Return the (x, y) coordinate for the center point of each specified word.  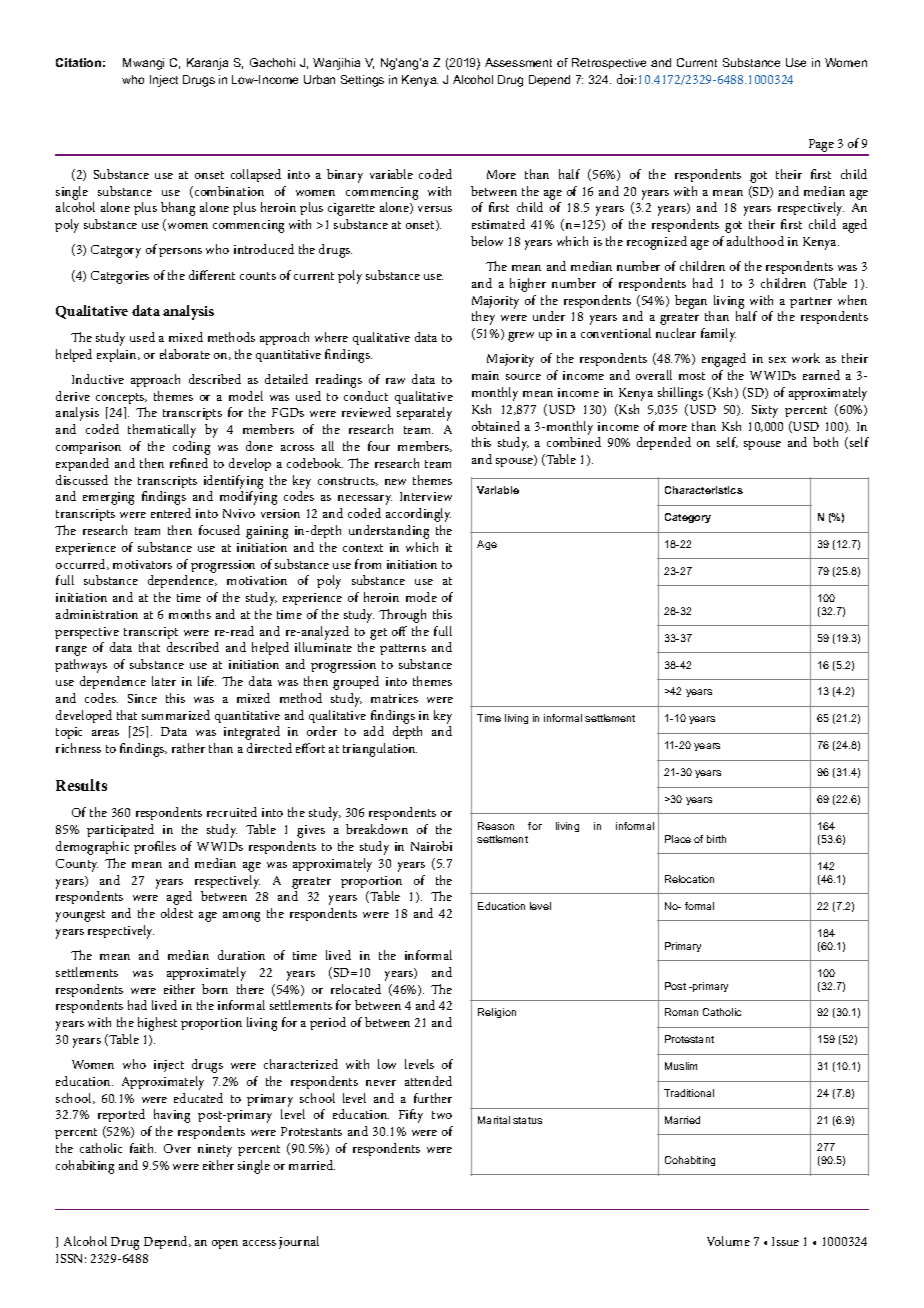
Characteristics (704, 490)
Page (821, 147)
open (225, 1244)
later (164, 681)
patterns (403, 649)
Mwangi (143, 64)
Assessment (518, 62)
